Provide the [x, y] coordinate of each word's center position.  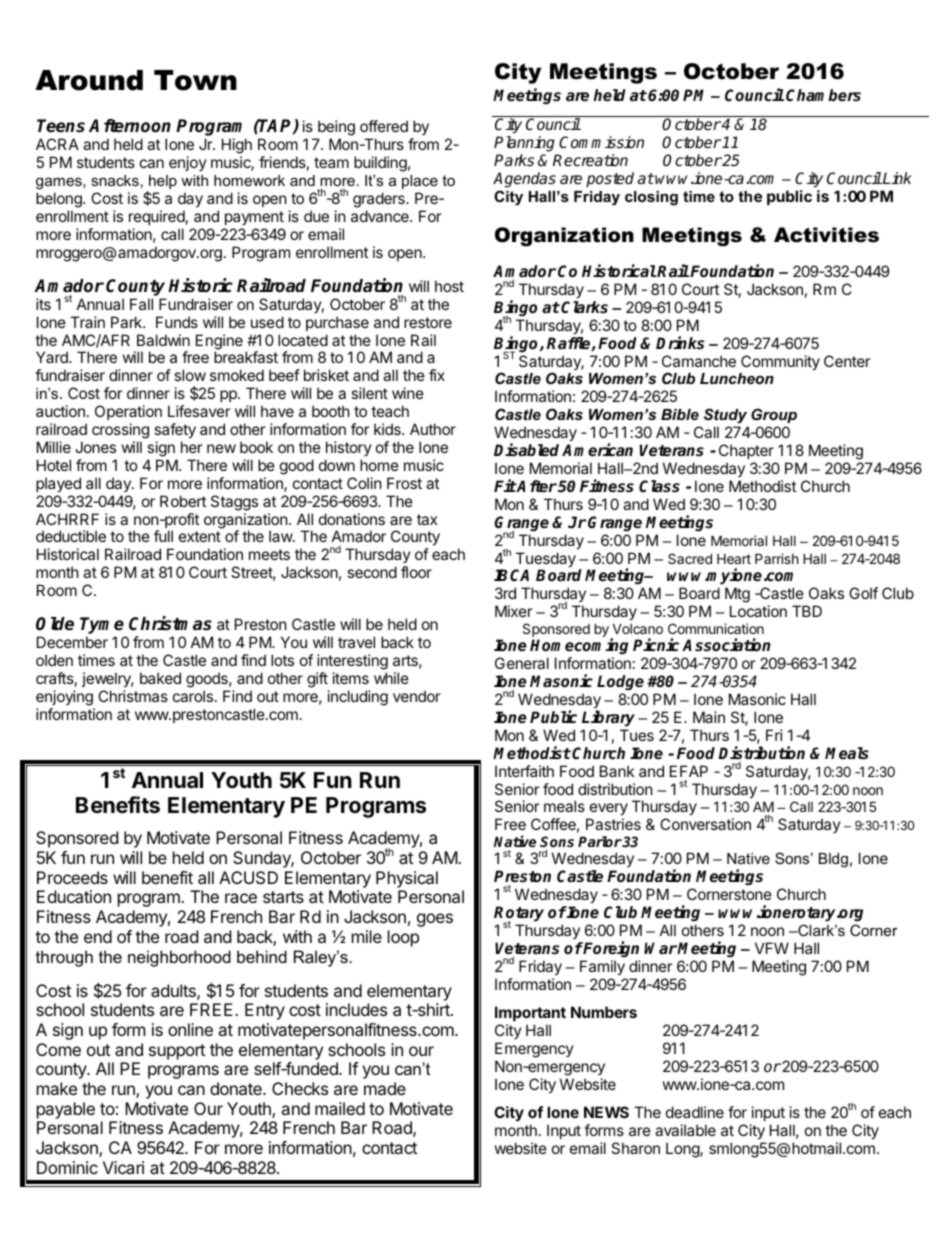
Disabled [526, 450]
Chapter [746, 451]
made [385, 1088]
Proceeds [72, 877]
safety [175, 430]
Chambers [823, 95]
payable [66, 1110]
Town [195, 80]
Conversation [705, 824]
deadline [695, 1112]
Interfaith [524, 771]
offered [384, 126]
